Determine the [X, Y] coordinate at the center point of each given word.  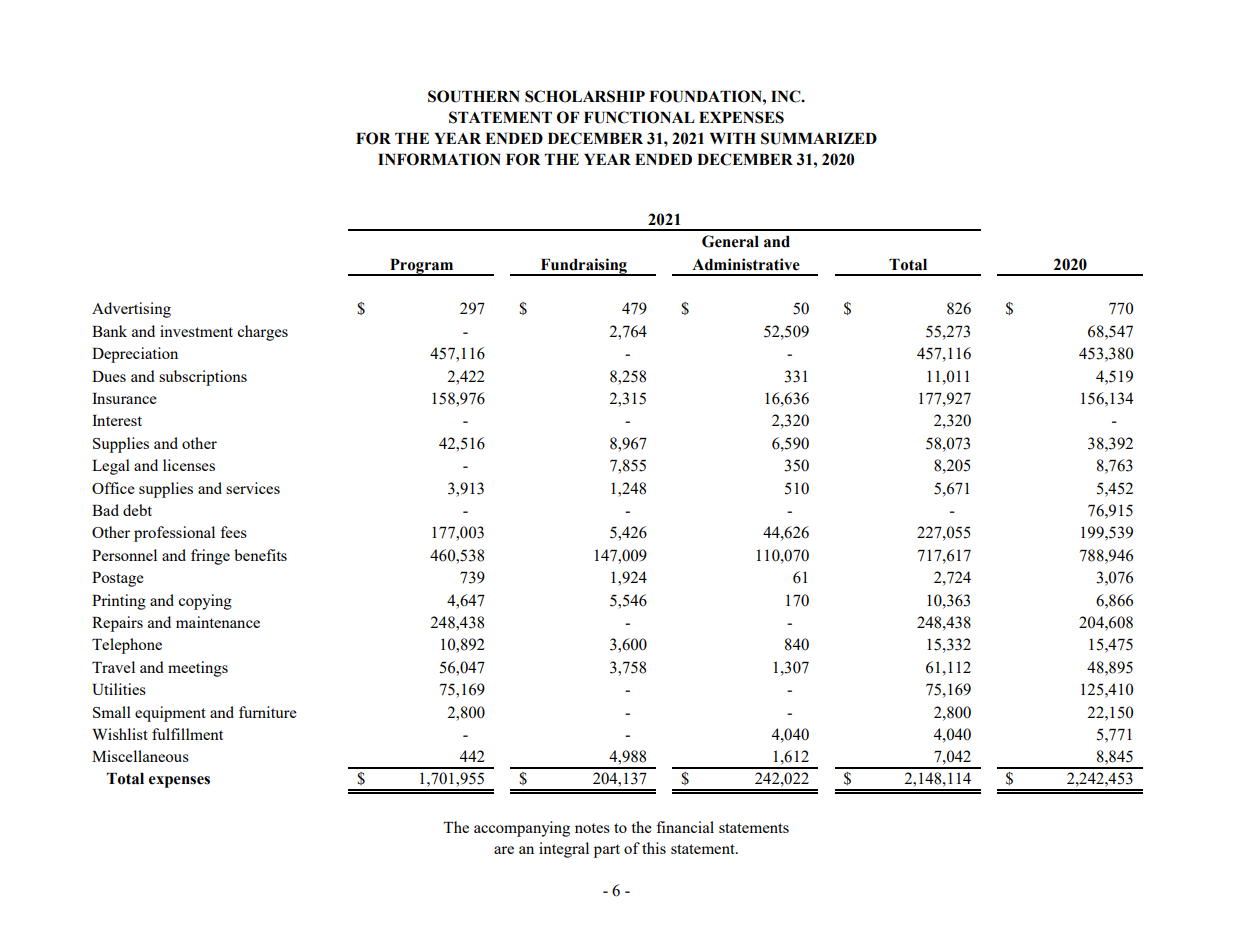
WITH [733, 138]
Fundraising [583, 267]
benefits [260, 555]
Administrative [746, 264]
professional [174, 534]
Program [422, 267]
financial [685, 827]
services [253, 488]
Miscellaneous [140, 756]
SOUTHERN [474, 96]
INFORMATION [439, 159]
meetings [198, 669]
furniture [268, 712]
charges [262, 333]
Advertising [131, 310]
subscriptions [203, 378]
